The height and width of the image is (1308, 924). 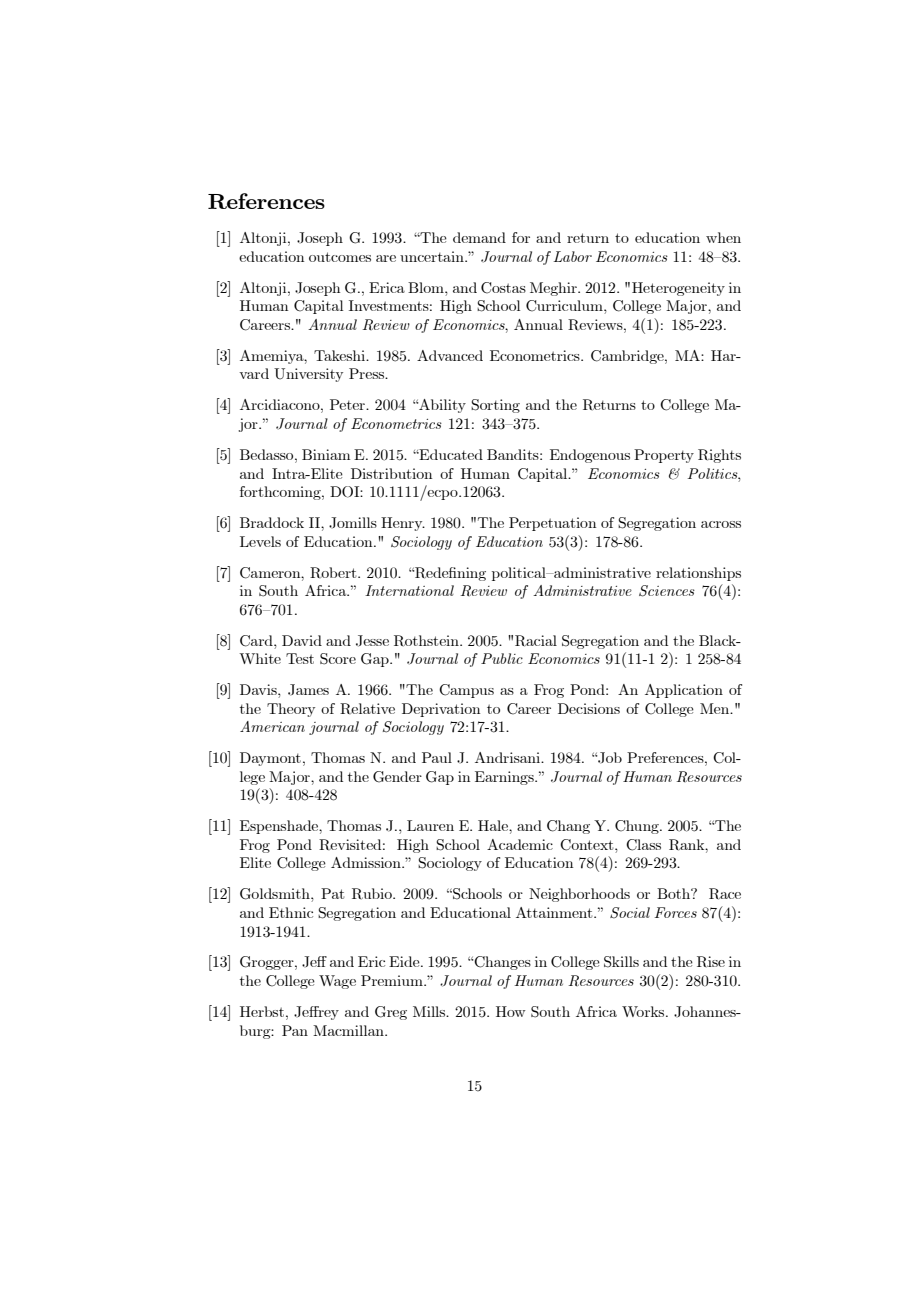 What do you see at coordinates (678, 289) in the image?
I see `Heterogeneity` at bounding box center [678, 289].
